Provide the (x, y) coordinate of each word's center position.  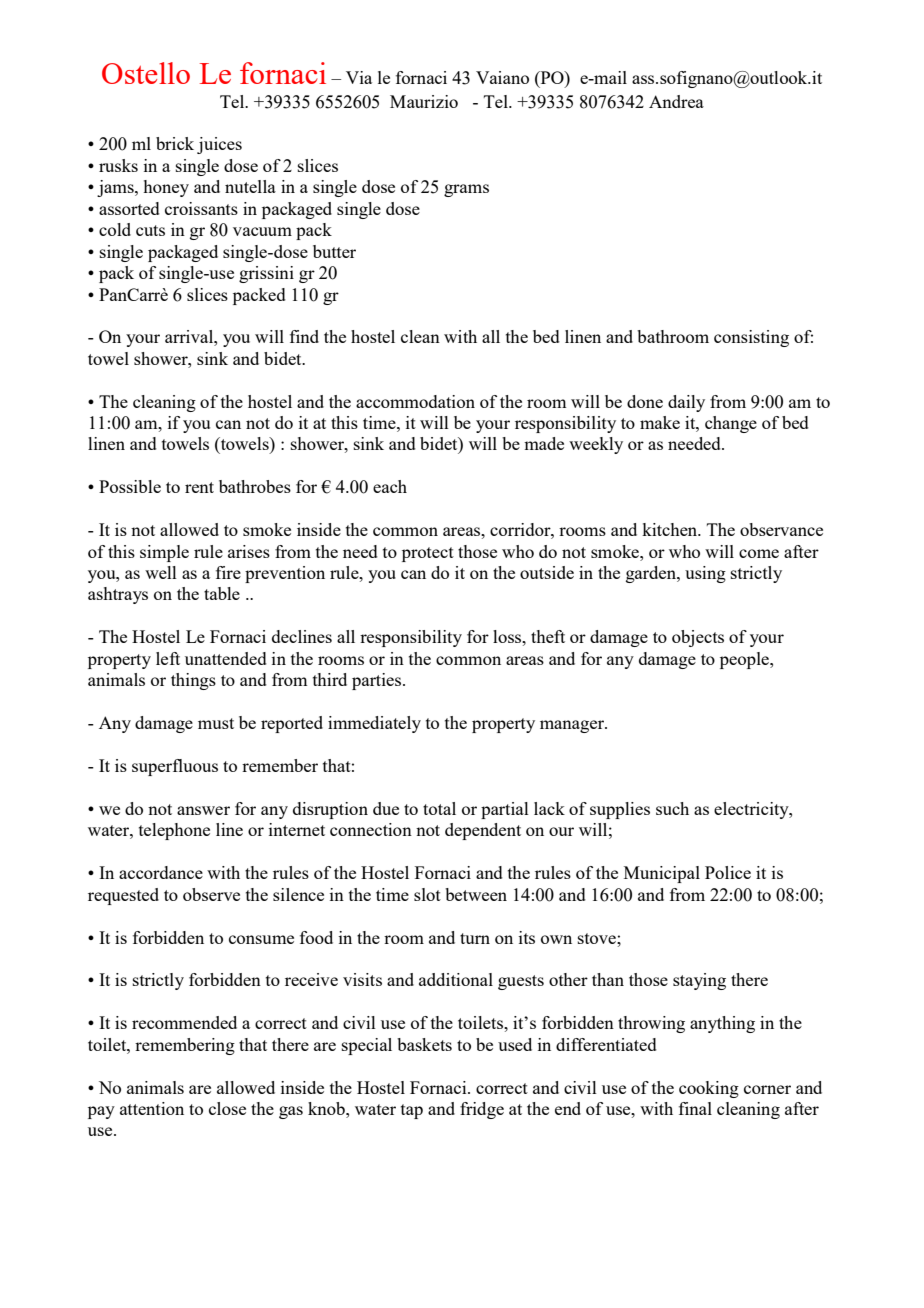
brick (175, 143)
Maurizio (424, 101)
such (672, 808)
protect (428, 554)
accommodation (415, 401)
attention (152, 1108)
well (161, 572)
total (439, 808)
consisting (751, 338)
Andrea (676, 101)
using (705, 574)
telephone (174, 831)
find (304, 336)
